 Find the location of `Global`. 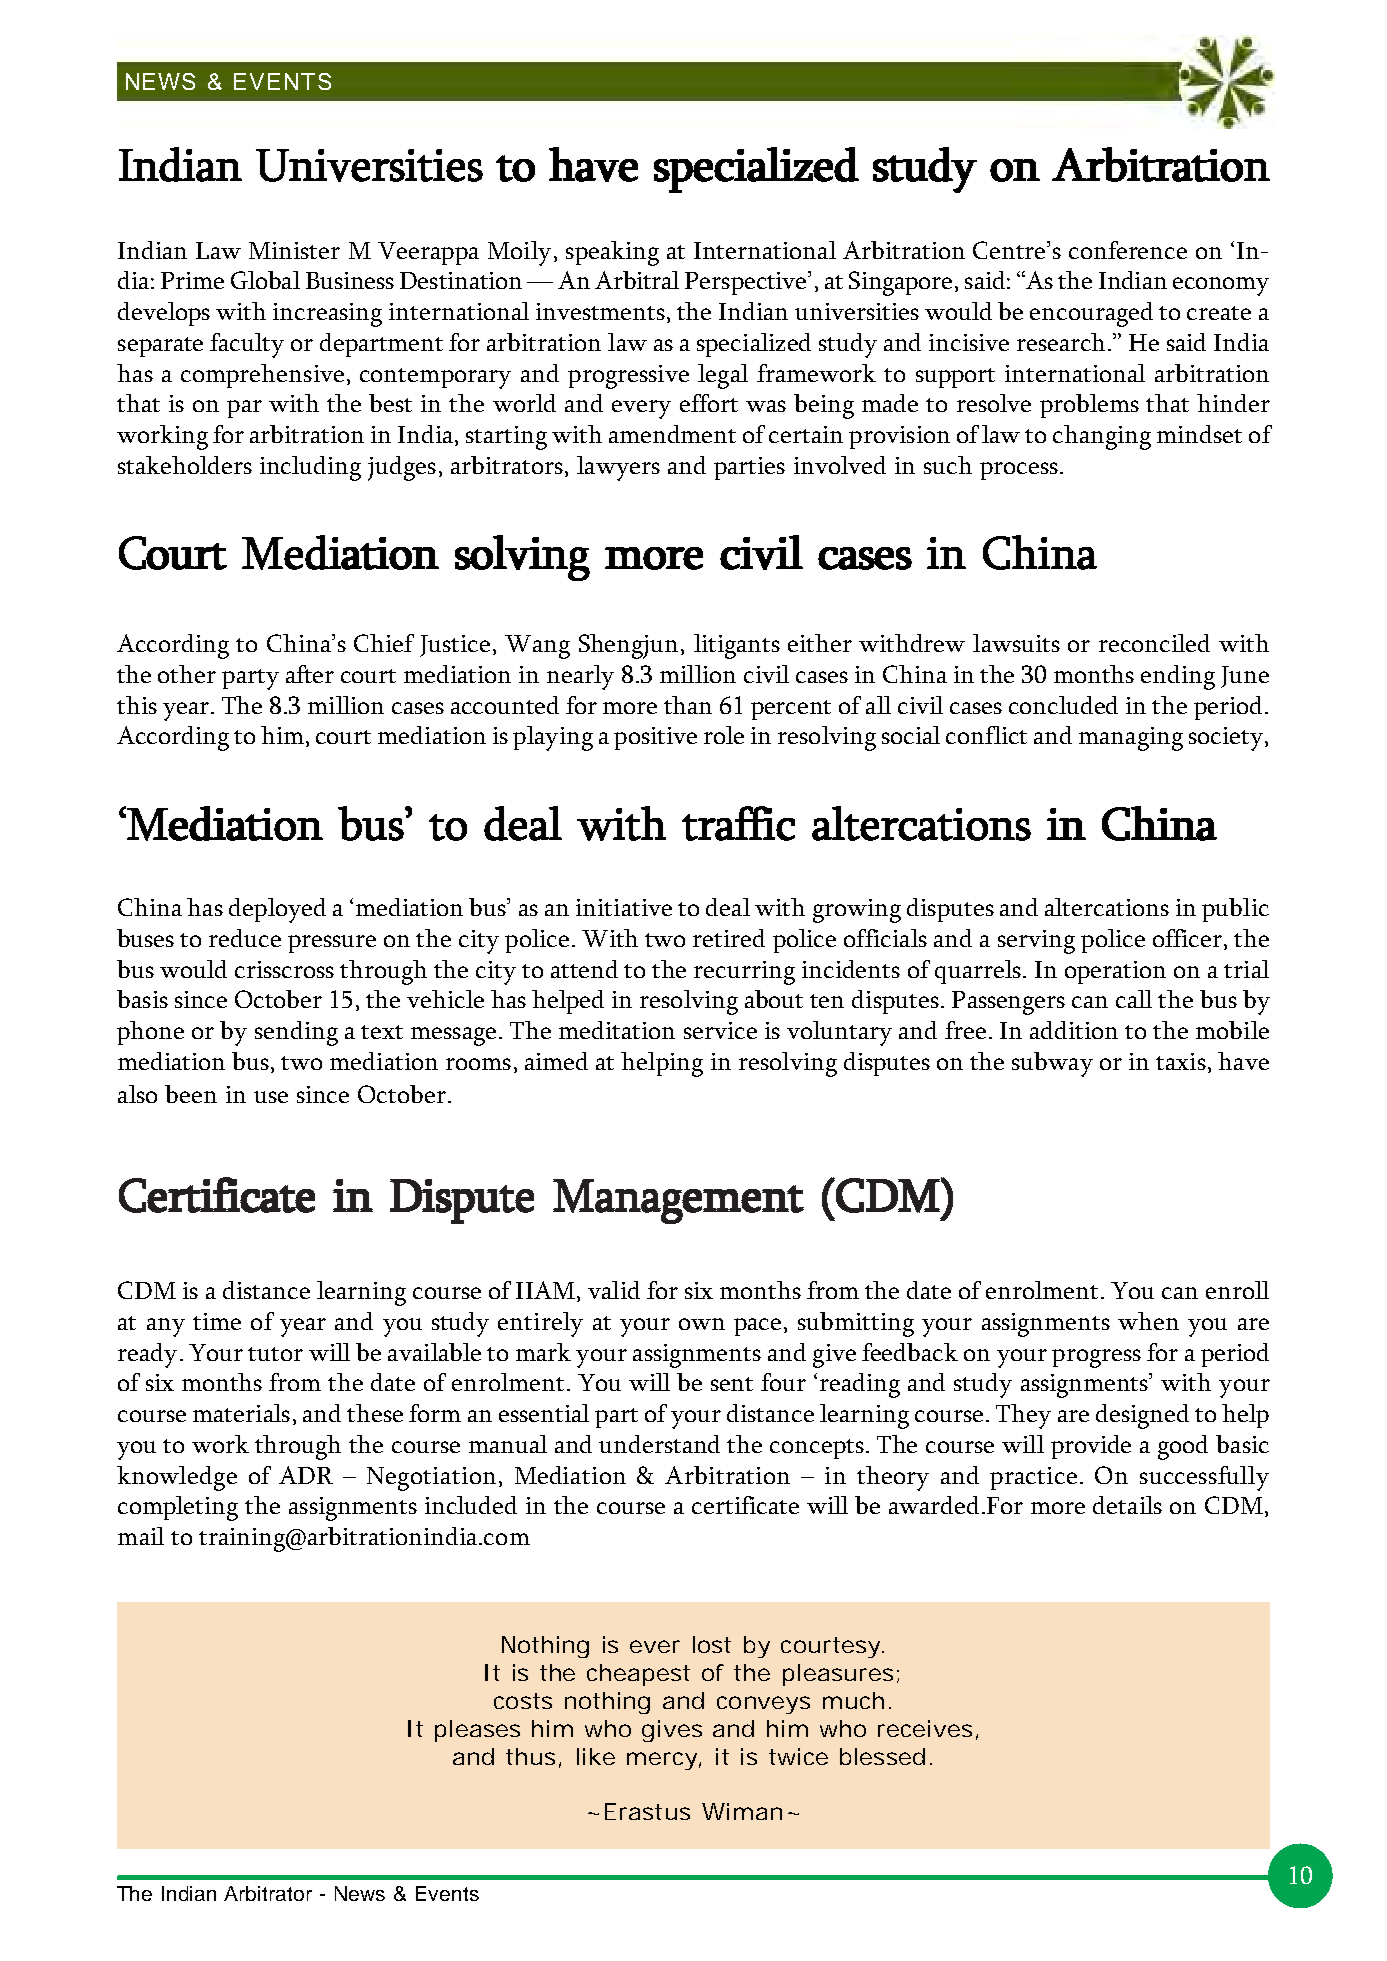

Global is located at coordinates (265, 280).
